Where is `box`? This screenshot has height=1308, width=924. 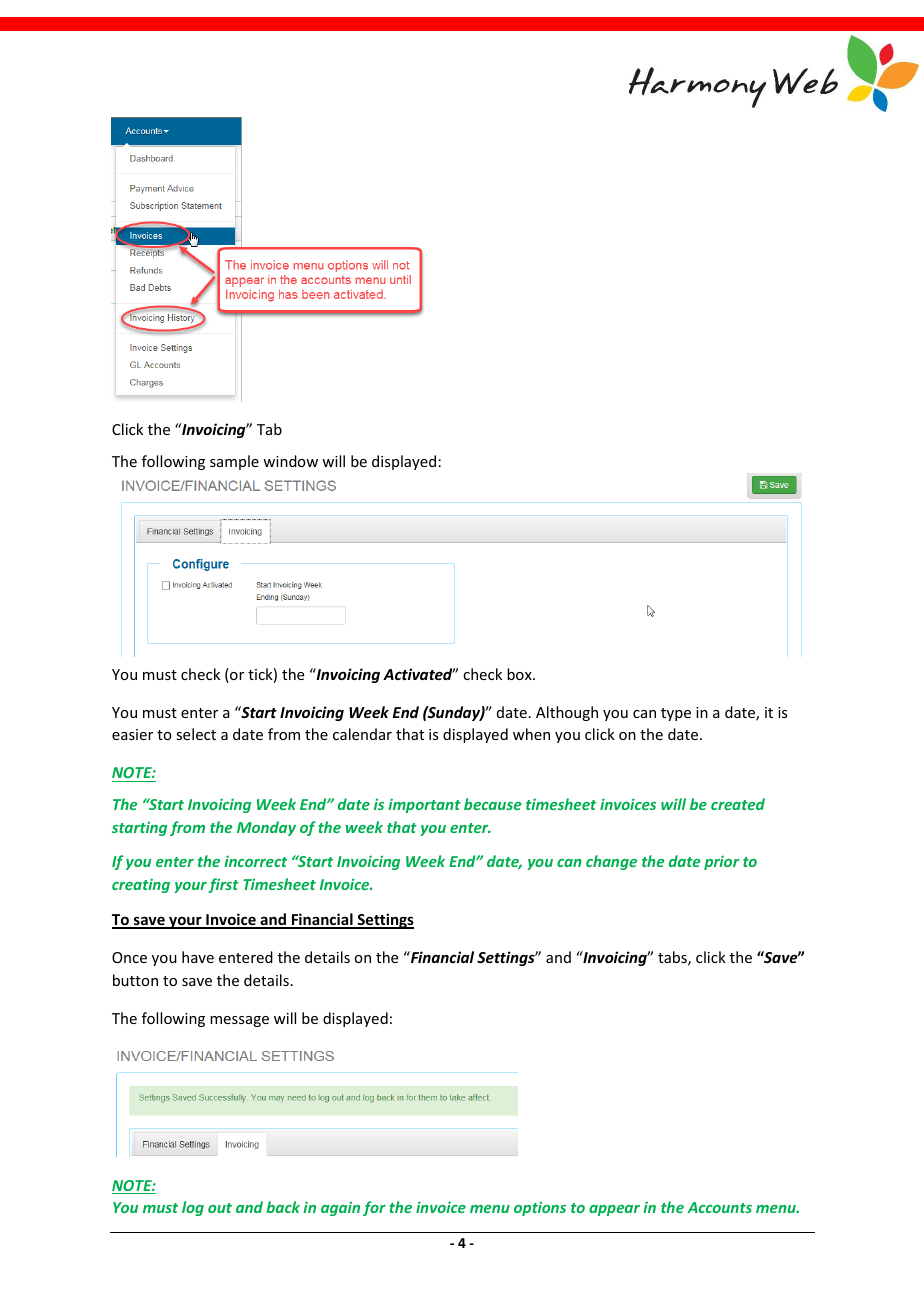 box is located at coordinates (520, 674).
